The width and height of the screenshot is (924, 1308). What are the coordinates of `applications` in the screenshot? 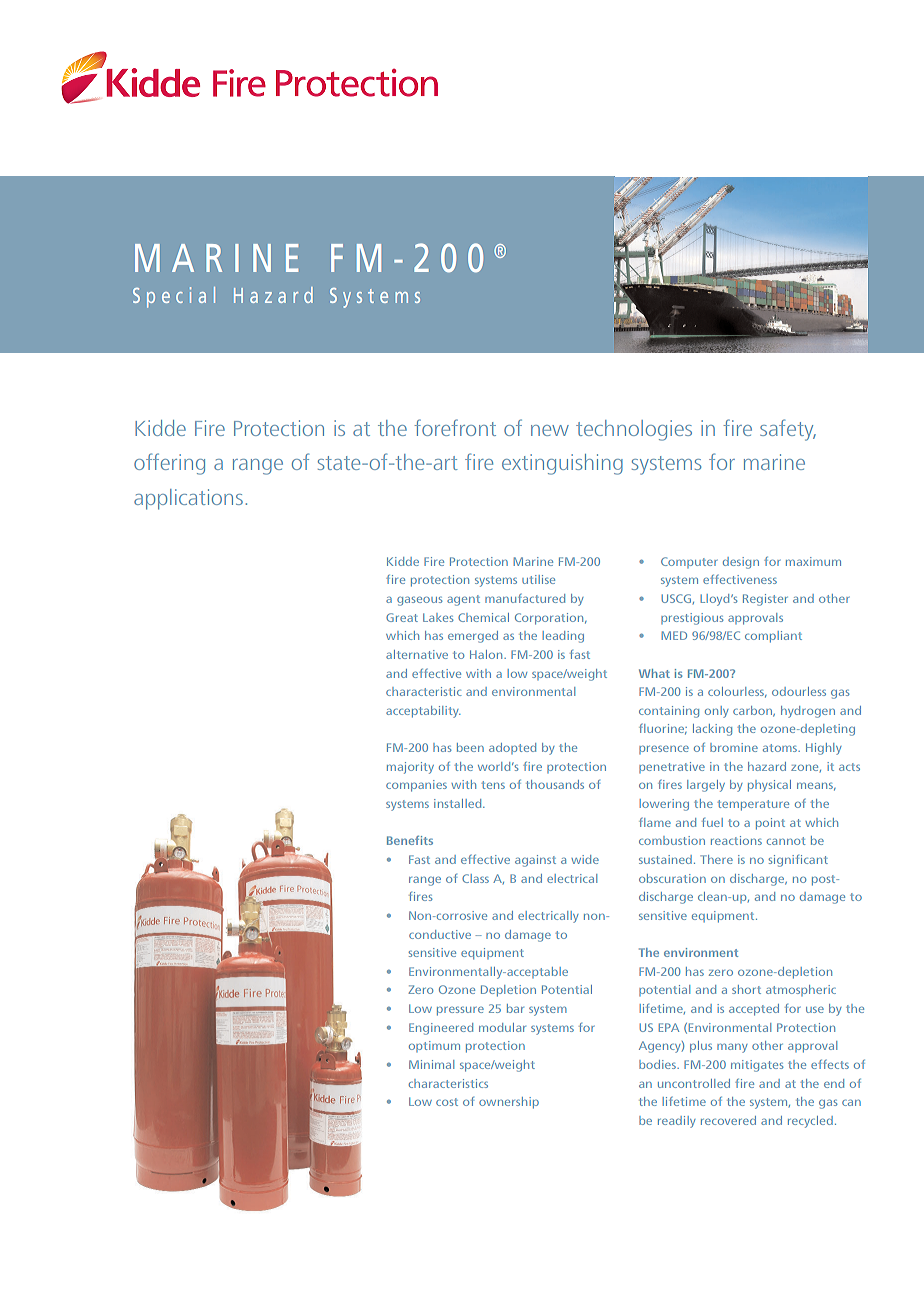 It's located at (188, 499).
